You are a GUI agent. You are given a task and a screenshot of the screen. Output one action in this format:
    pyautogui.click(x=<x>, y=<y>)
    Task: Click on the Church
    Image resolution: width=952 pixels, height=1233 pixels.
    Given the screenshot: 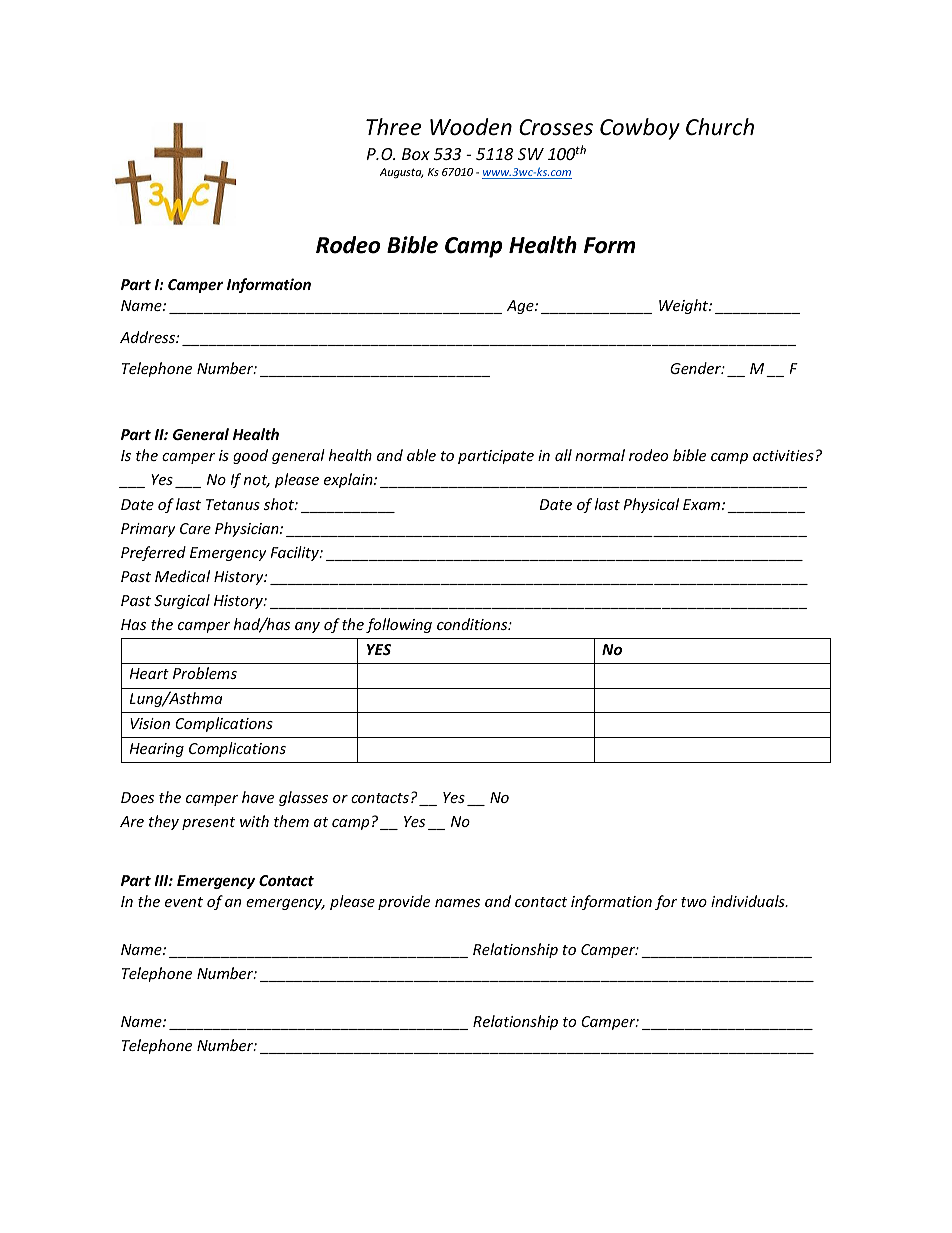 What is the action you would take?
    pyautogui.click(x=720, y=127)
